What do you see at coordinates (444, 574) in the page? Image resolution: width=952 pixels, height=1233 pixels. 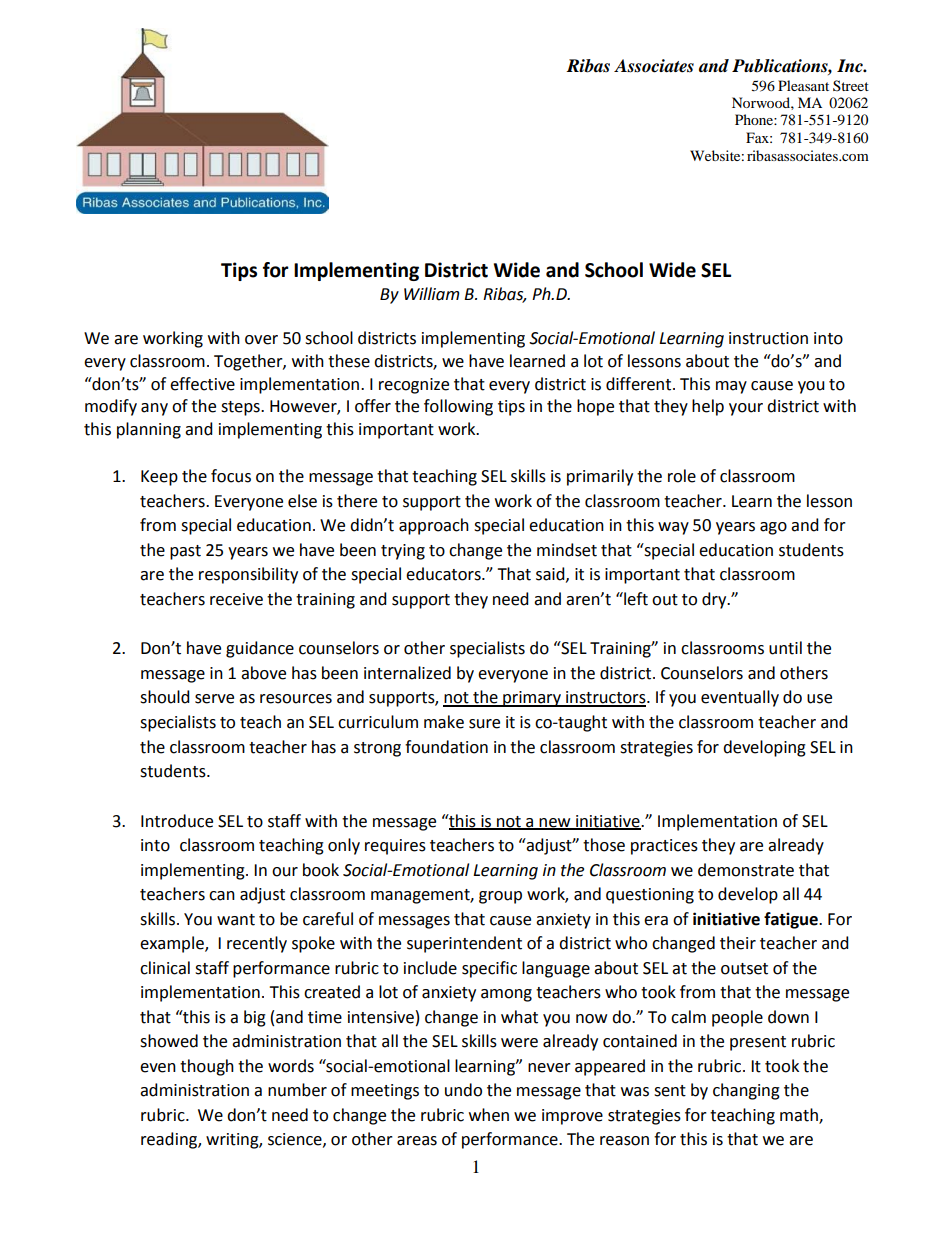 I see `educators` at bounding box center [444, 574].
